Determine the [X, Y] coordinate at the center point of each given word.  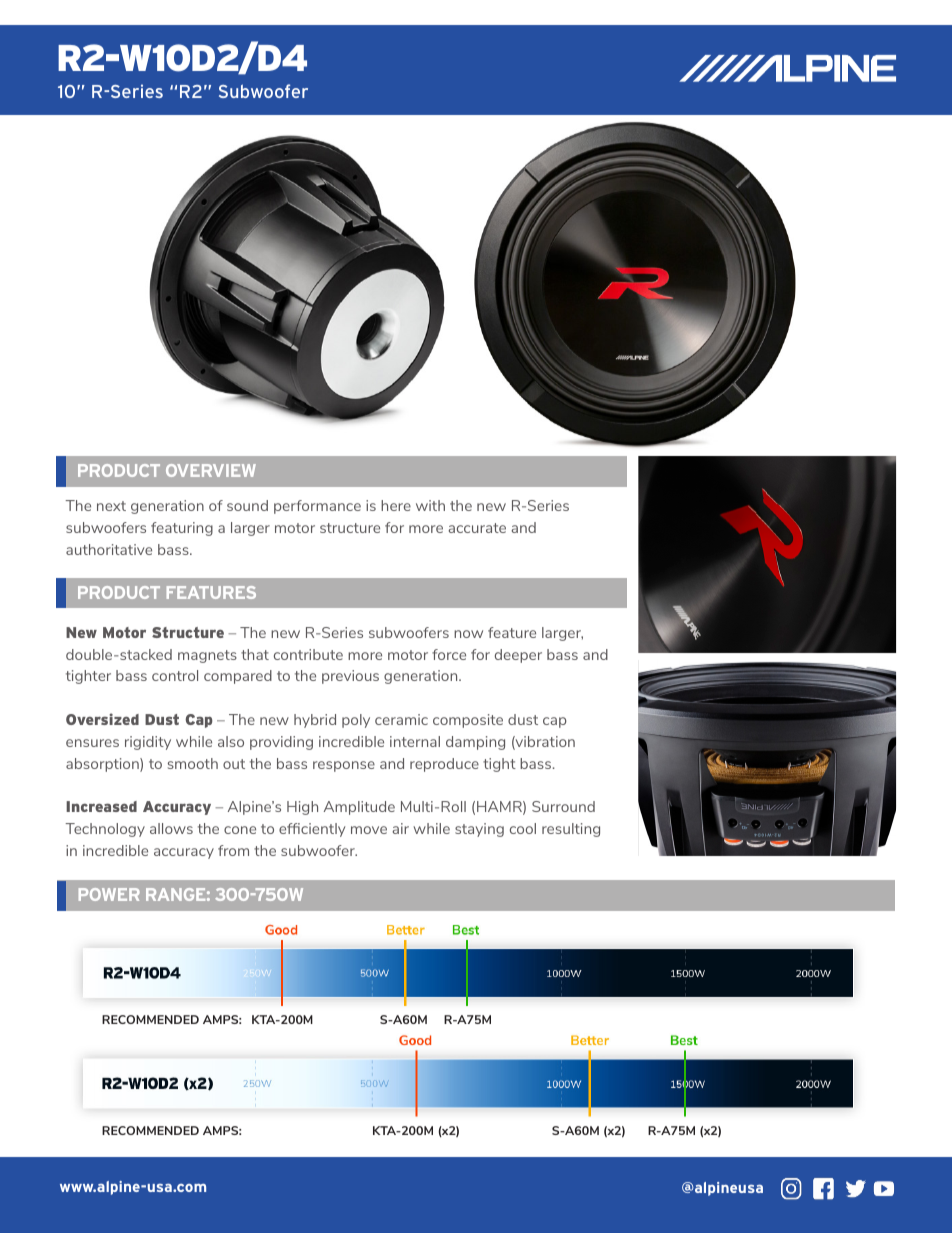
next [111, 506]
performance [317, 507]
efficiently [312, 830]
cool [523, 828]
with [430, 505]
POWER [109, 894]
